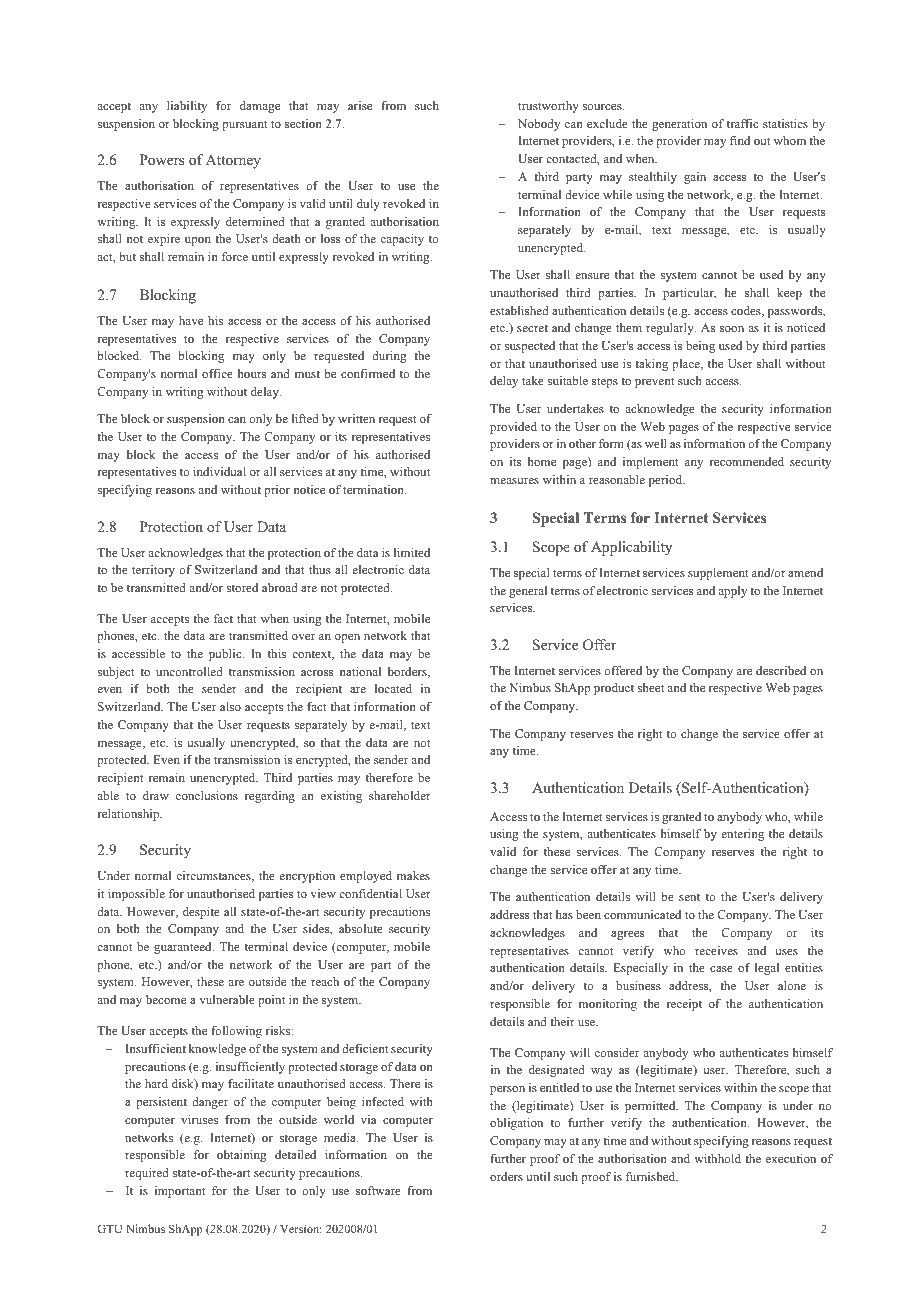 The height and width of the page is (1308, 924). Describe the element at coordinates (539, 125) in the page. I see `Nobody` at that location.
